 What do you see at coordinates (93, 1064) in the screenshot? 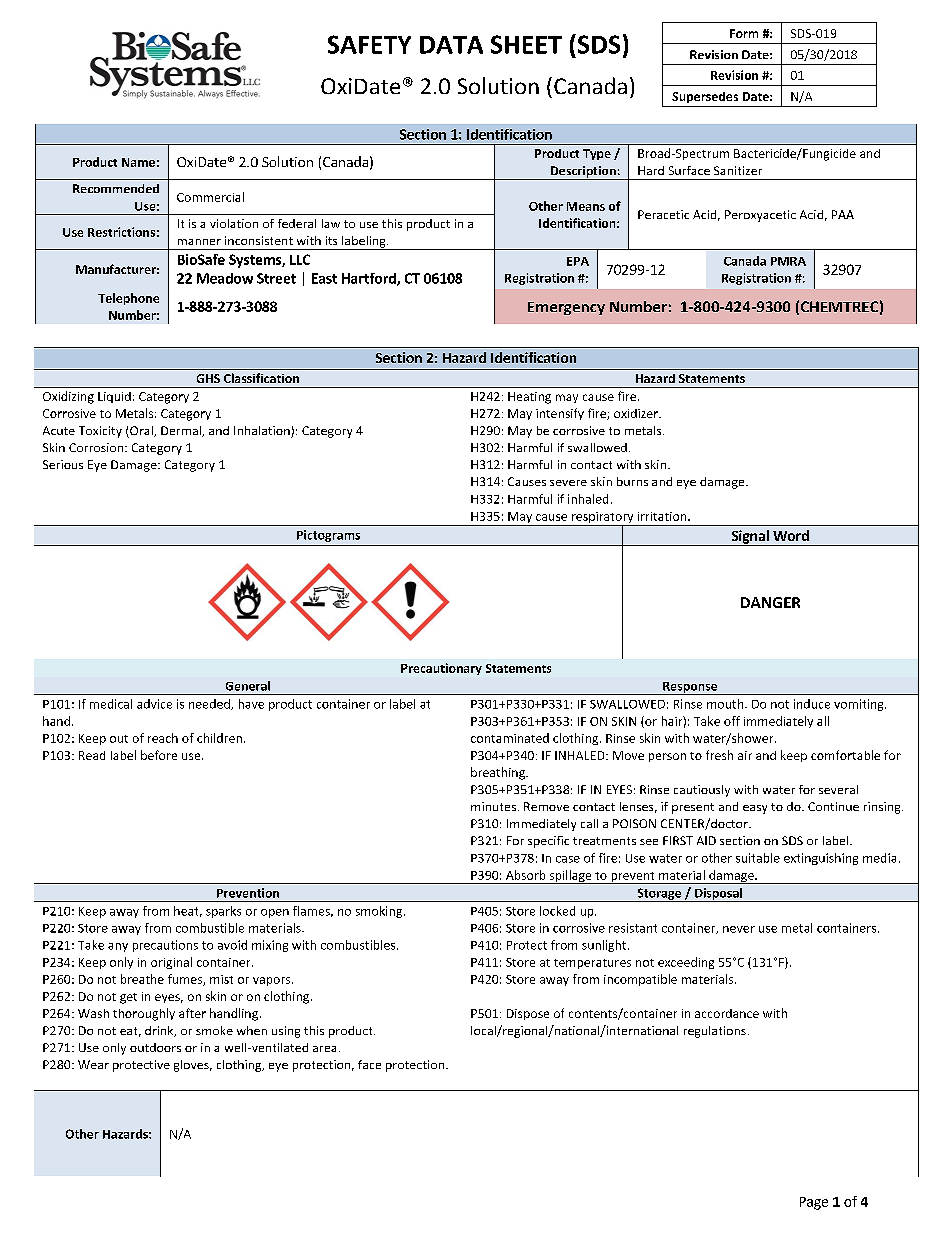
I see `Wear` at bounding box center [93, 1064].
